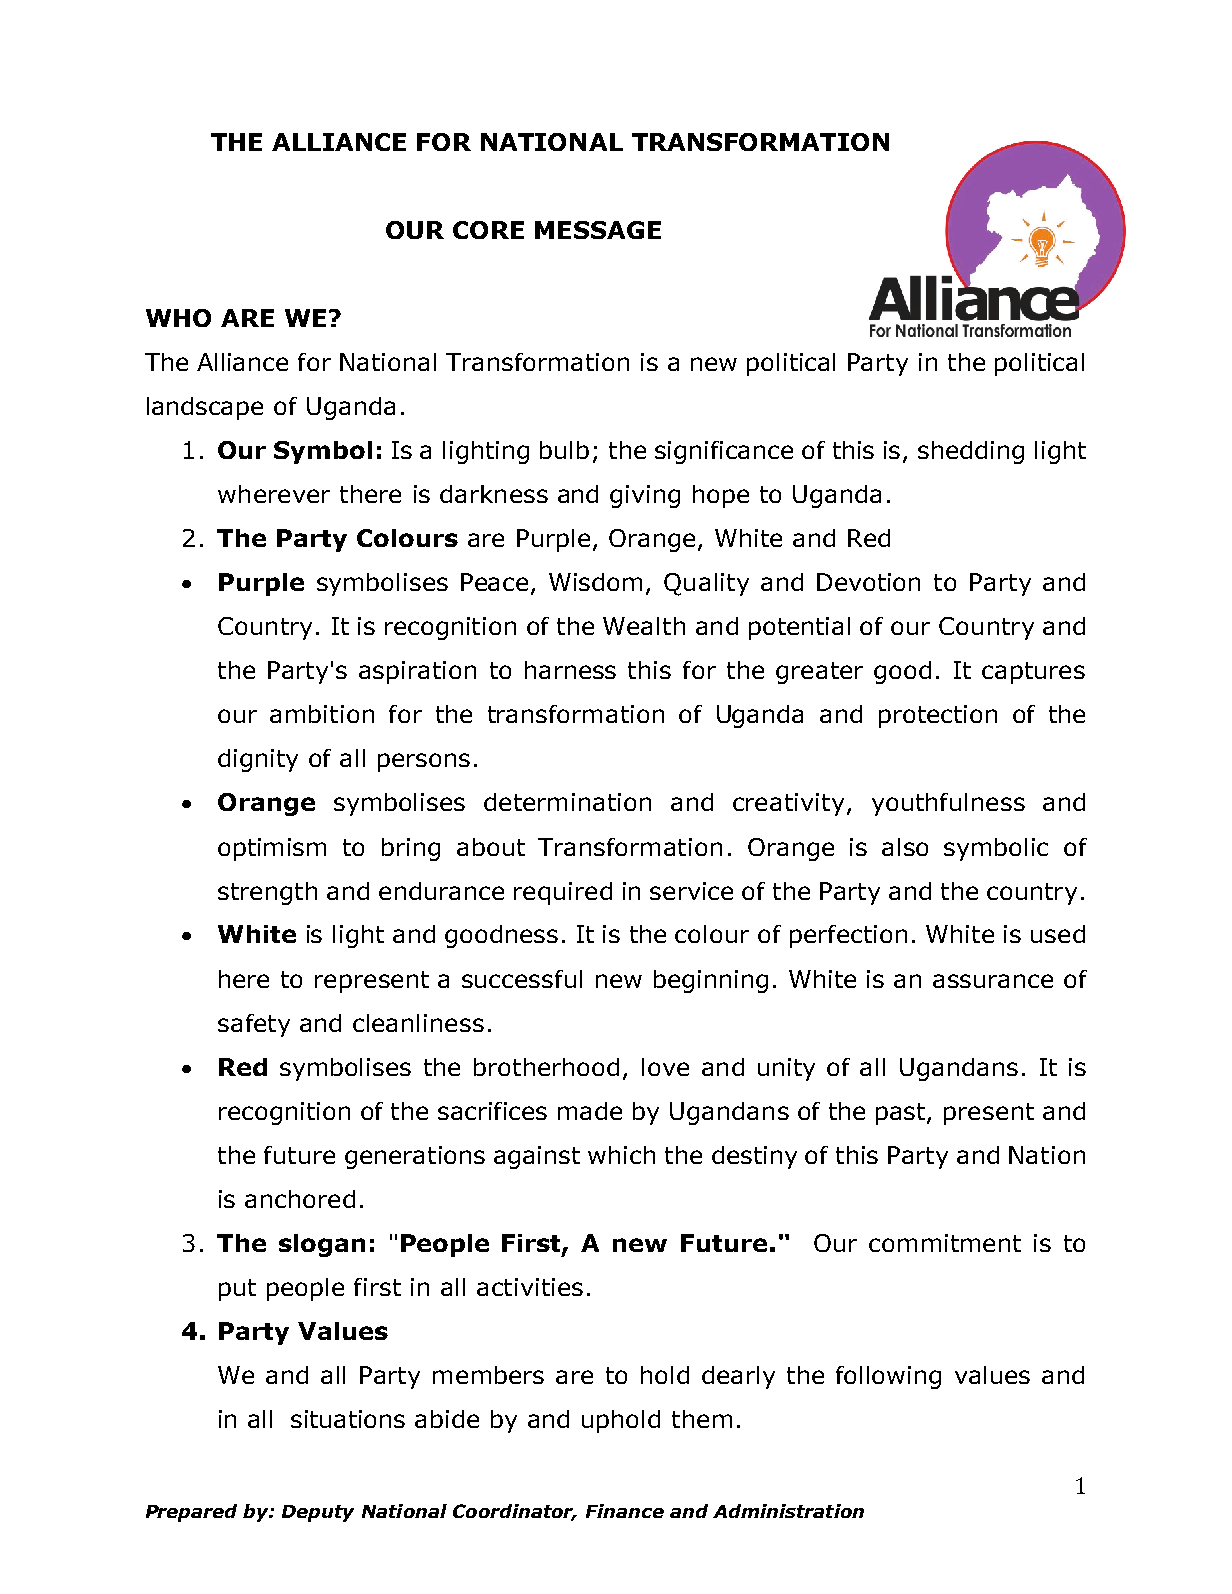 The height and width of the screenshot is (1594, 1232). I want to click on Deputy, so click(318, 1513).
